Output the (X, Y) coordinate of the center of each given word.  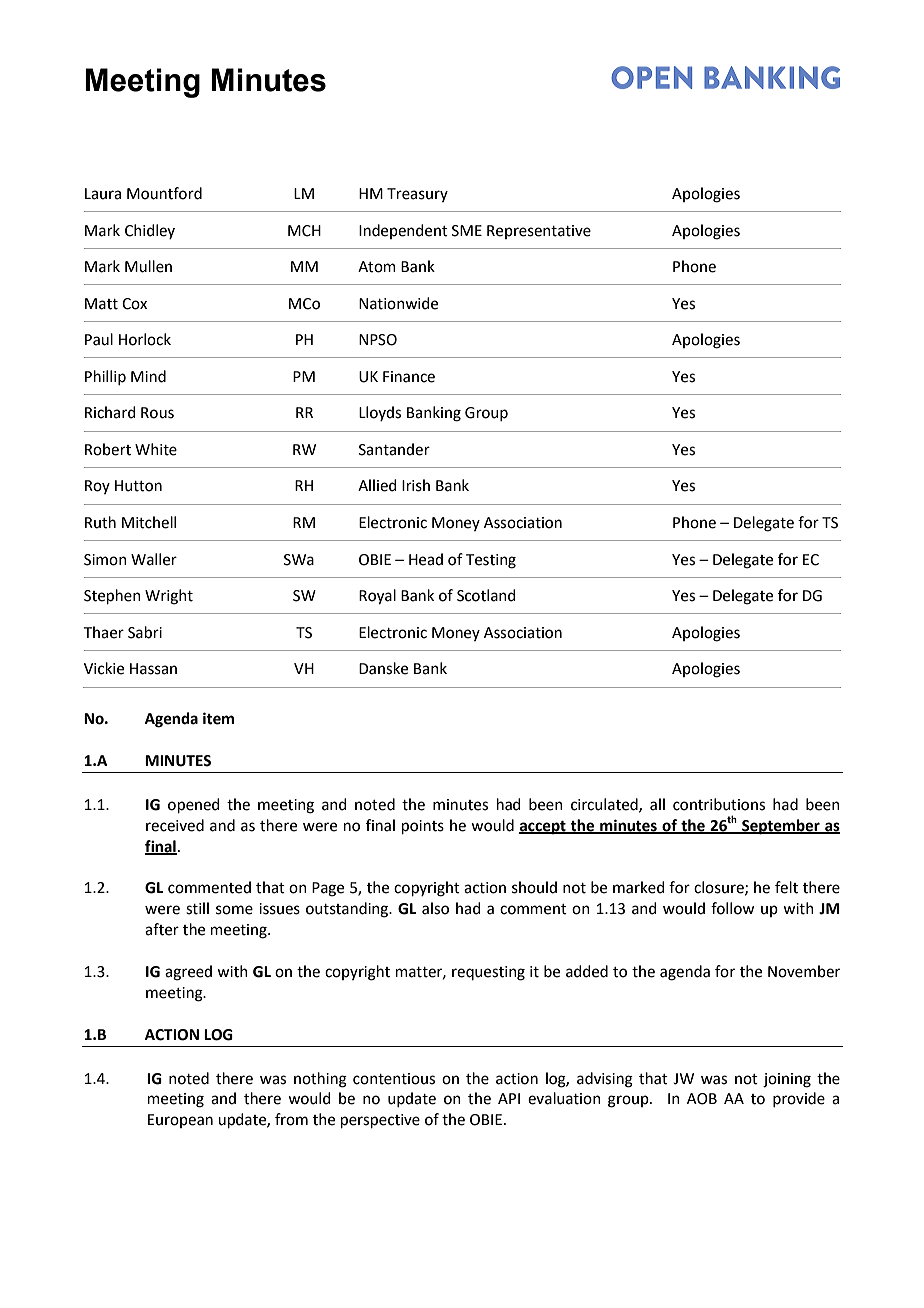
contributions (719, 804)
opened (194, 805)
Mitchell (149, 522)
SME (467, 231)
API (509, 1098)
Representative (539, 232)
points (423, 827)
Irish (416, 485)
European (180, 1121)
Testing (491, 561)
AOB (702, 1099)
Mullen (148, 266)
